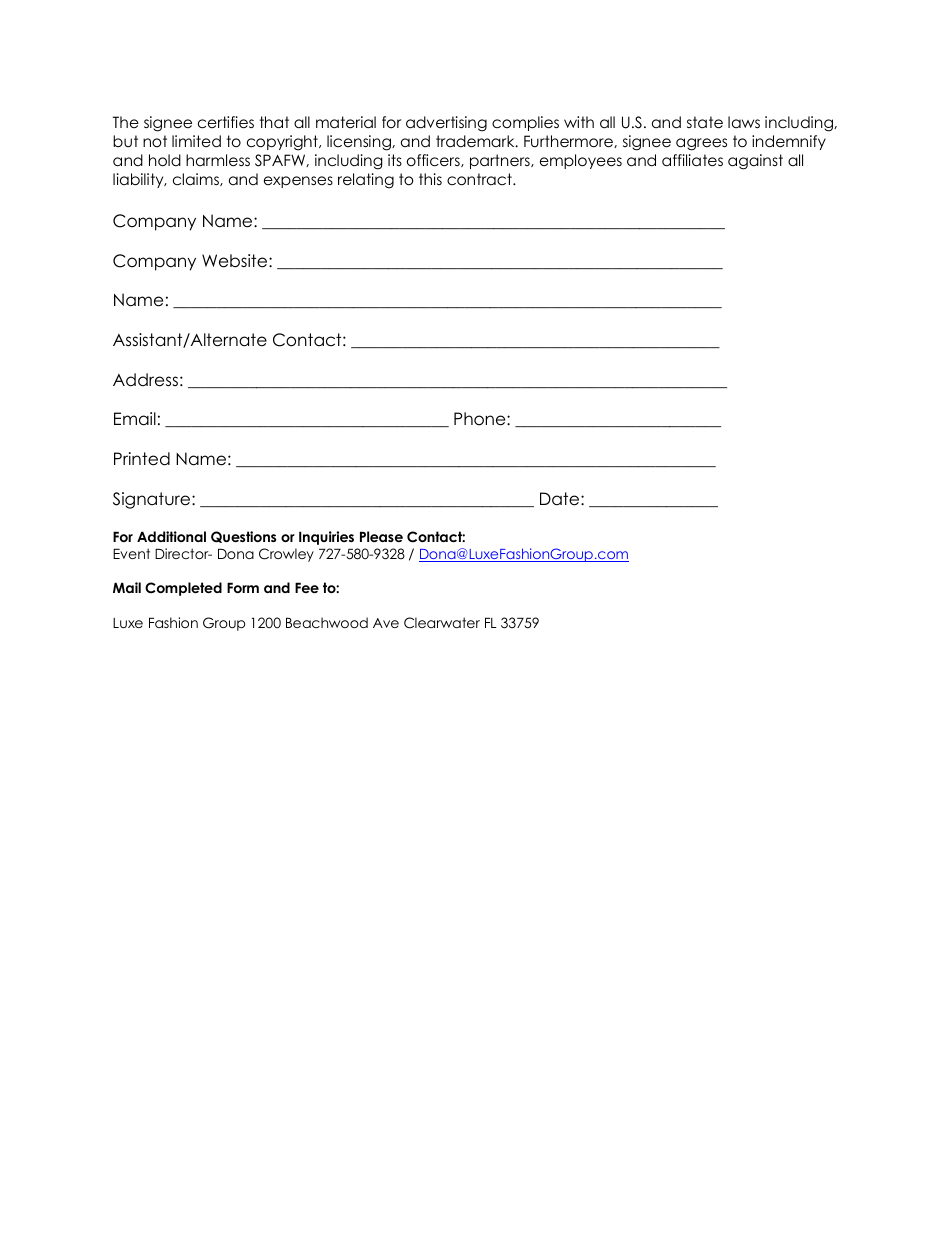  What do you see at coordinates (236, 261) in the image?
I see `Website` at bounding box center [236, 261].
